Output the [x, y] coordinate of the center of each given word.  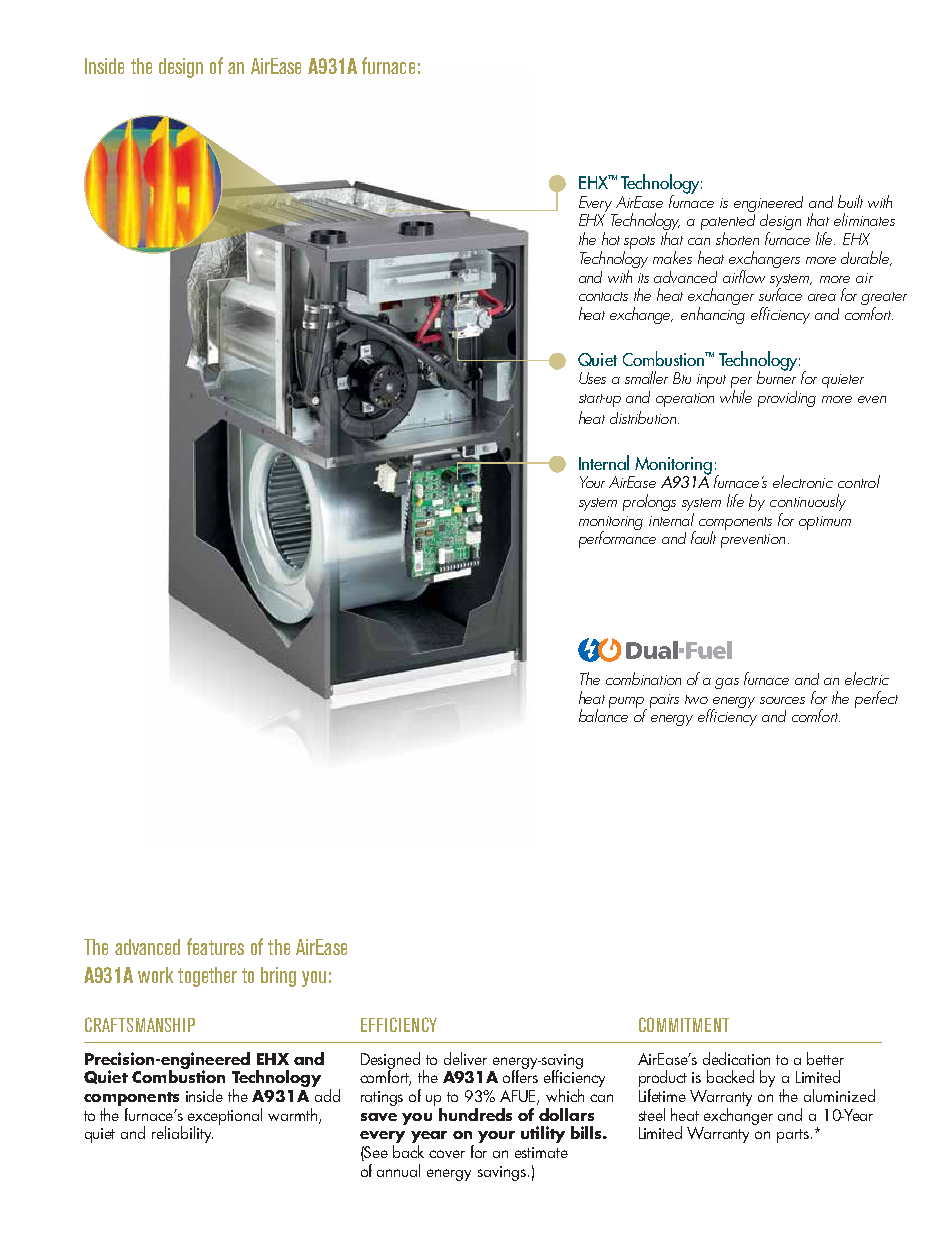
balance [603, 714]
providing [787, 399]
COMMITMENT [684, 1024]
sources [782, 700]
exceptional [225, 1117]
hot [611, 238]
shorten [737, 238]
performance [617, 538]
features [215, 946]
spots [639, 244]
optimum [825, 523]
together [207, 977]
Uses [592, 378]
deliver [465, 1058]
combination [643, 678]
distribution [643, 417]
